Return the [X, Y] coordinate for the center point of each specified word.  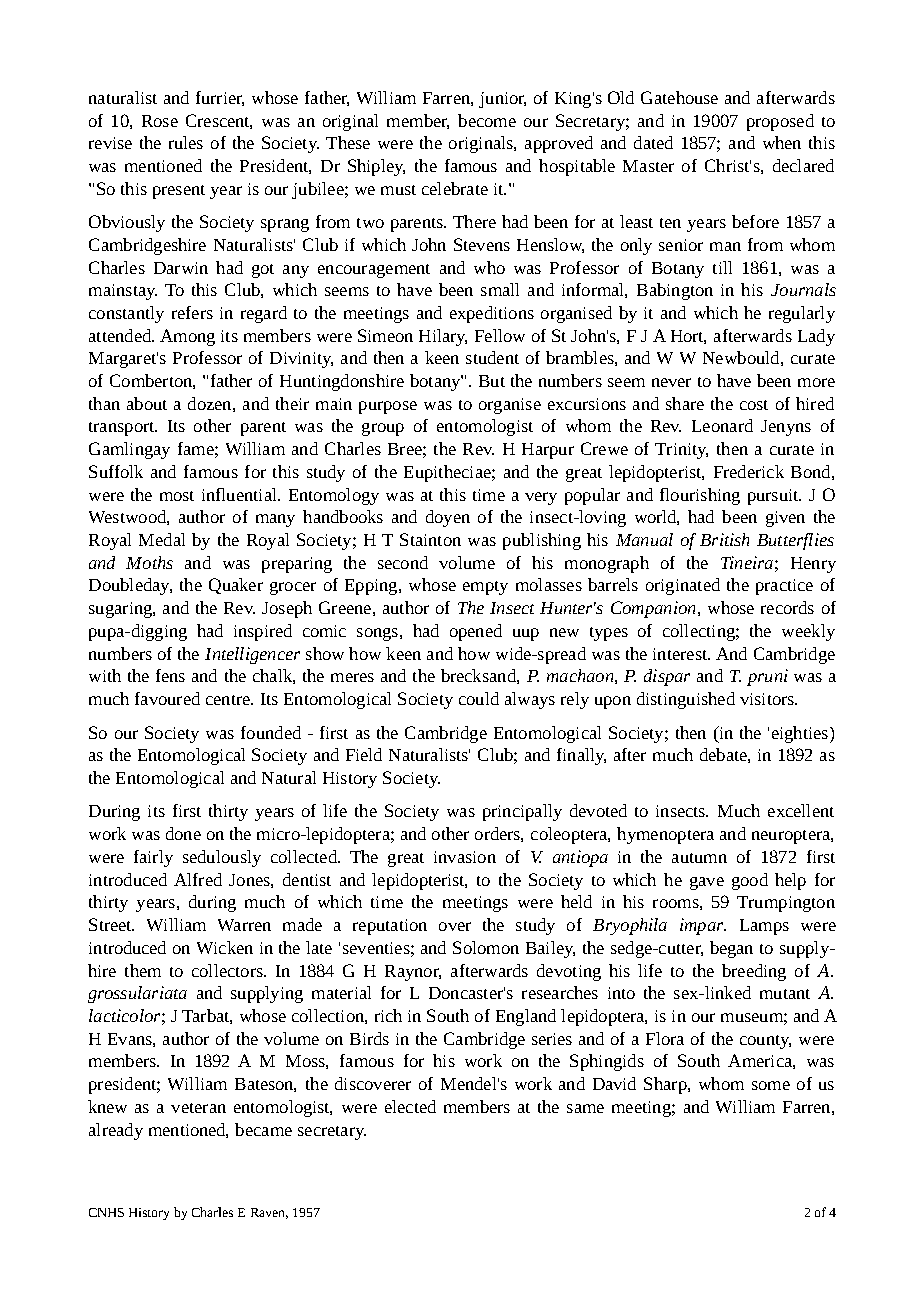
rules [186, 142]
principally [522, 812]
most [177, 496]
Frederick [749, 471]
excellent [801, 810]
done [183, 833]
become [487, 120]
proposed [780, 122]
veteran [198, 1108]
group [383, 429]
